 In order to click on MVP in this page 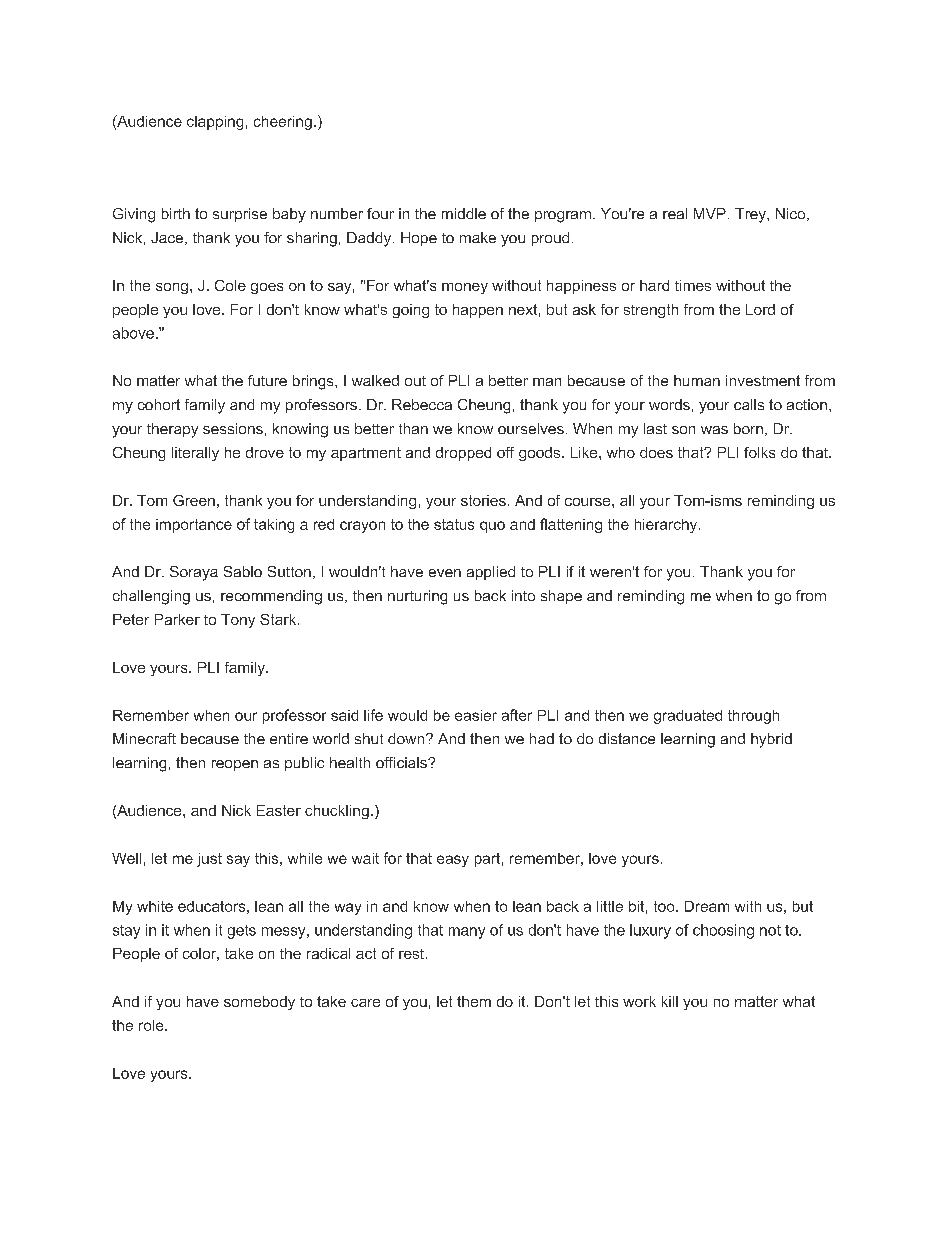, I will do `click(710, 213)`.
